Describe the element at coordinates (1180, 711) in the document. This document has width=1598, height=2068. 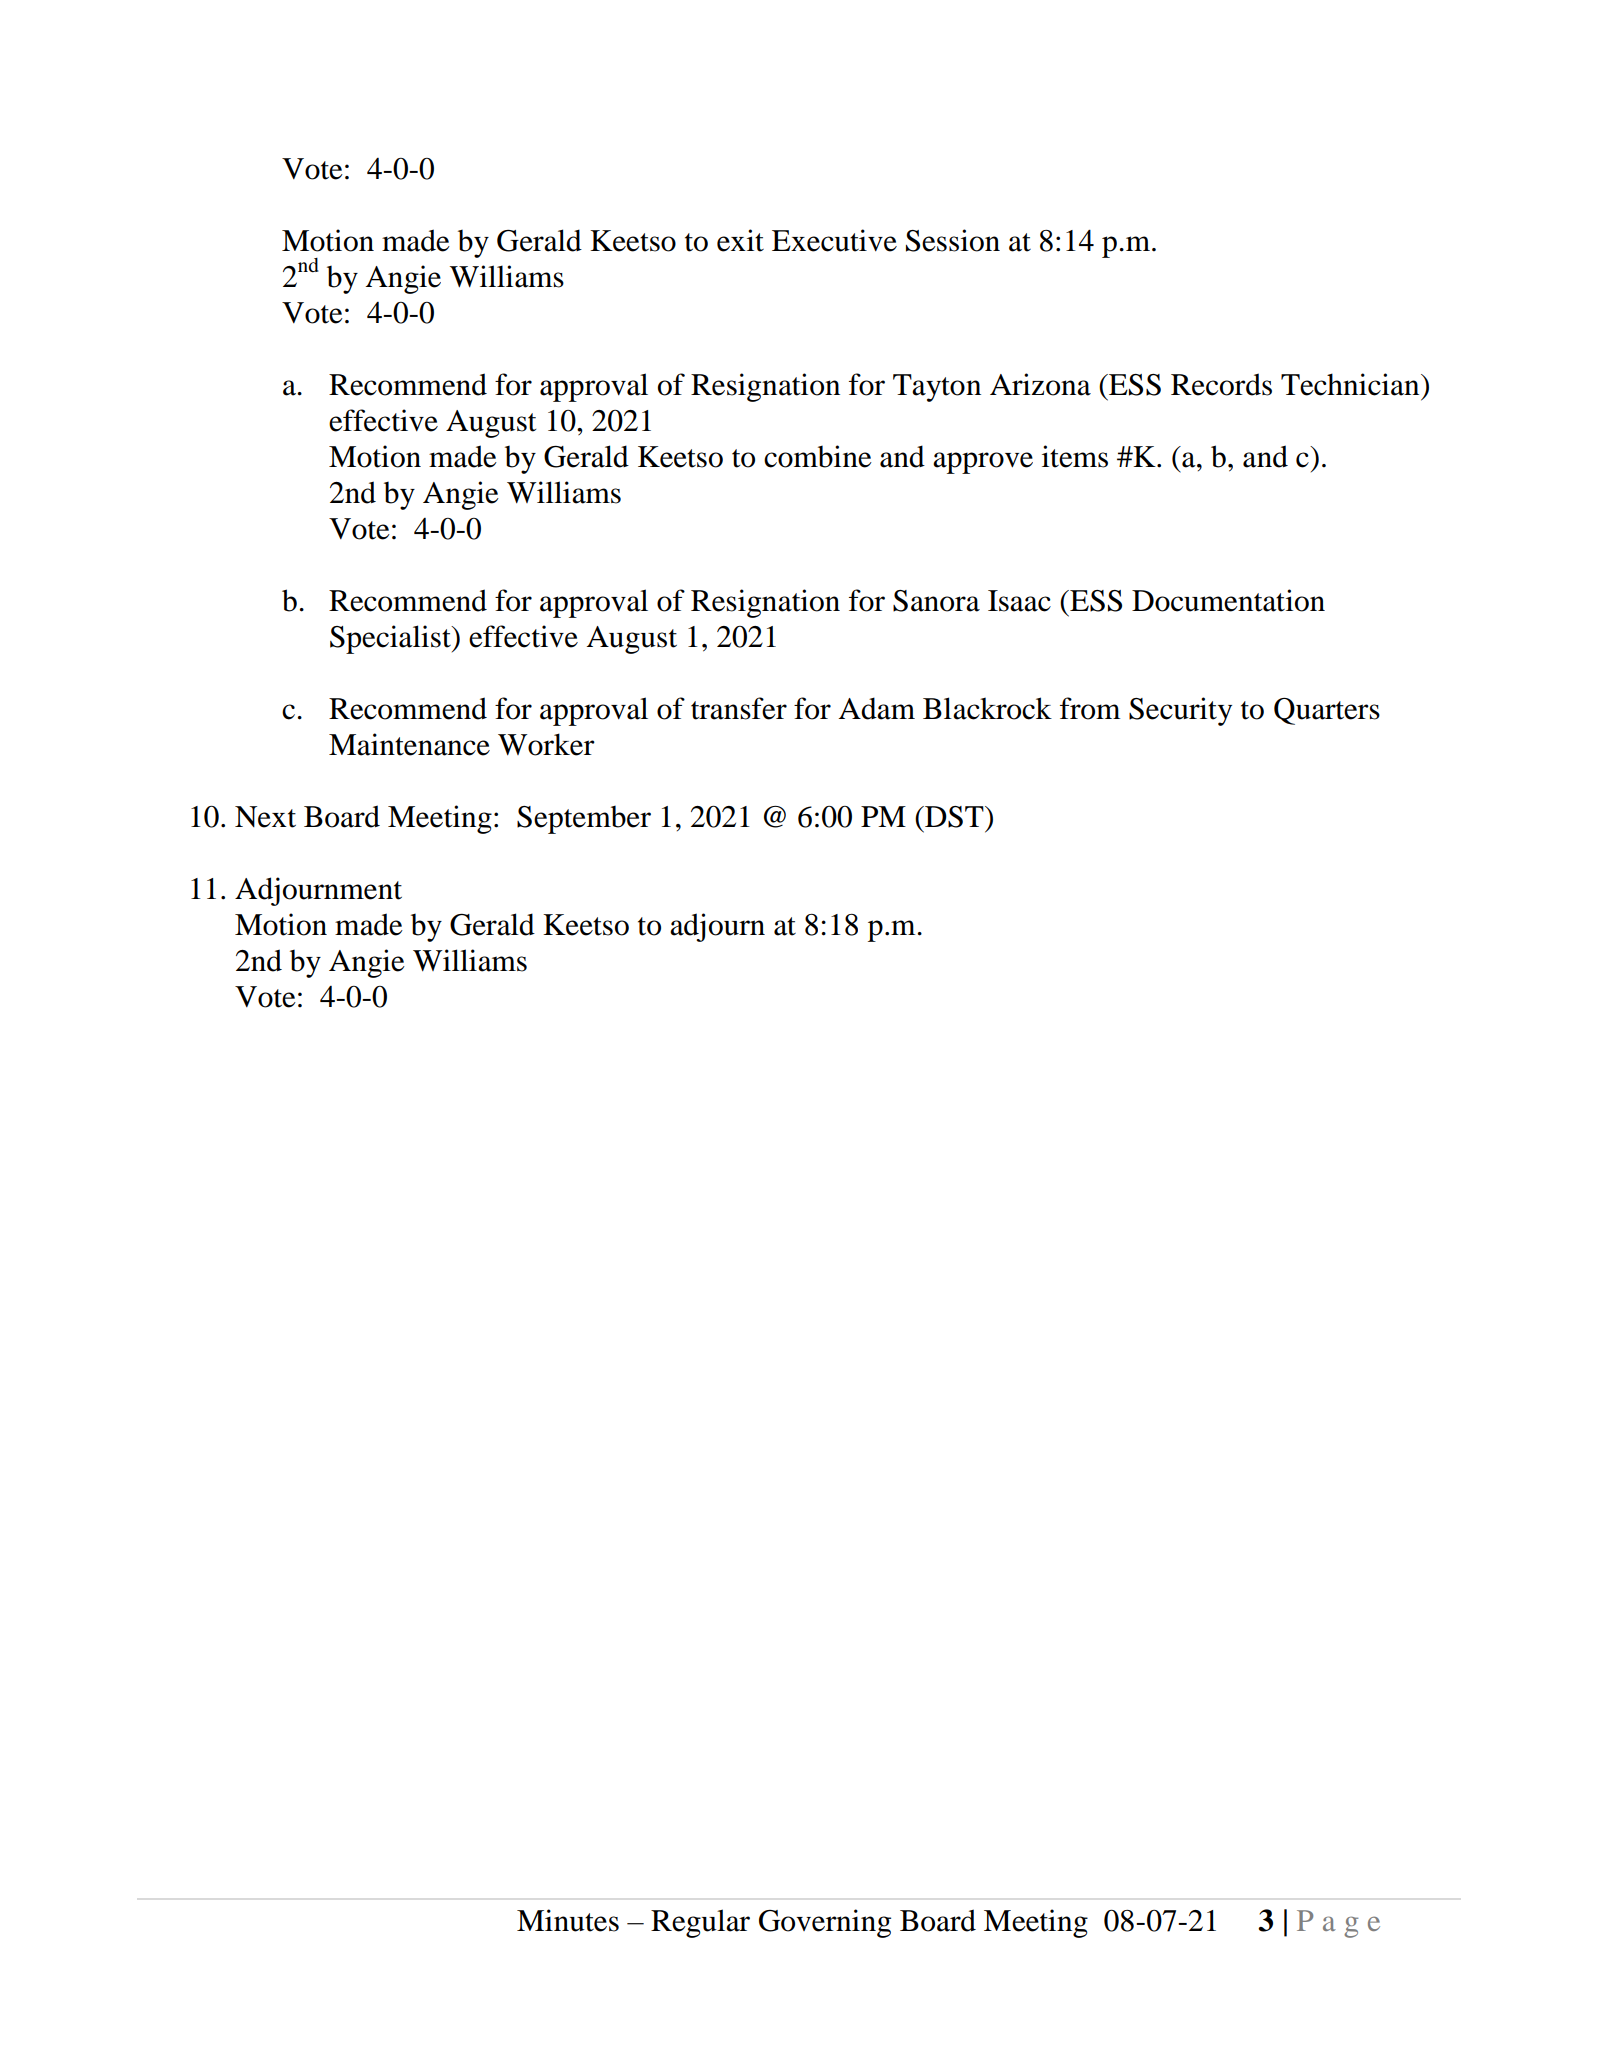
I see `Security` at that location.
